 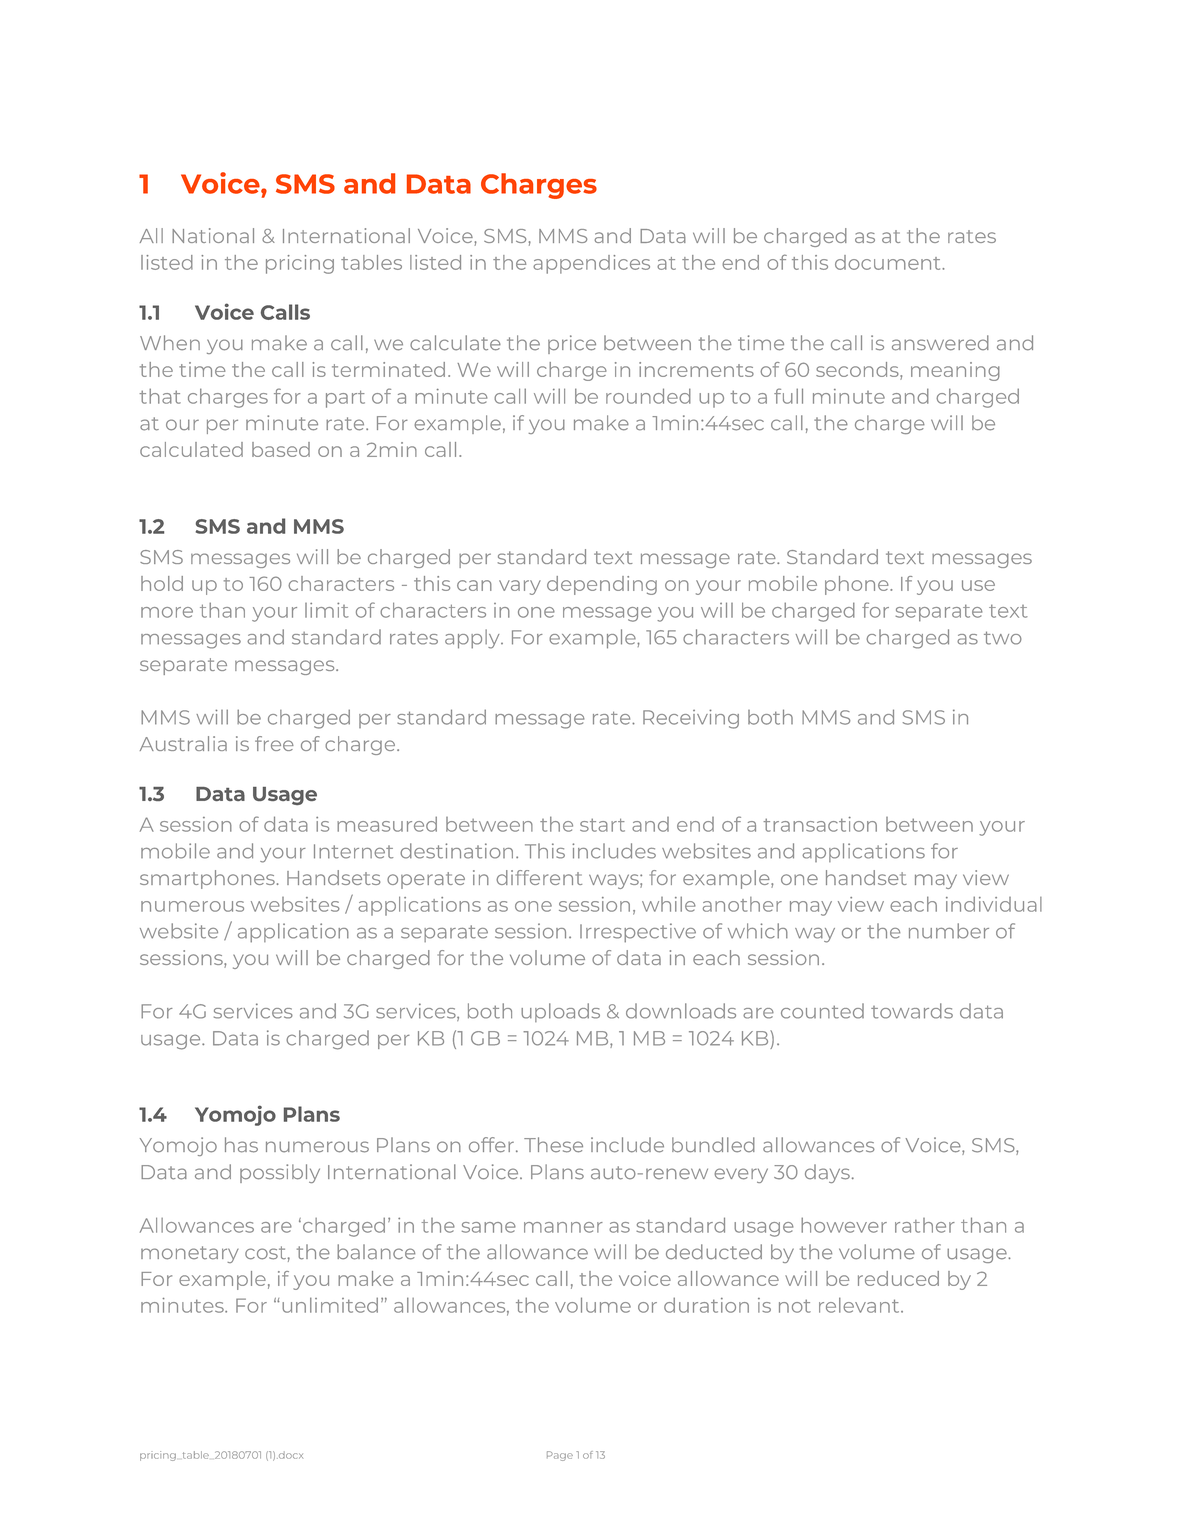 What do you see at coordinates (473, 639) in the screenshot?
I see `apply` at bounding box center [473, 639].
